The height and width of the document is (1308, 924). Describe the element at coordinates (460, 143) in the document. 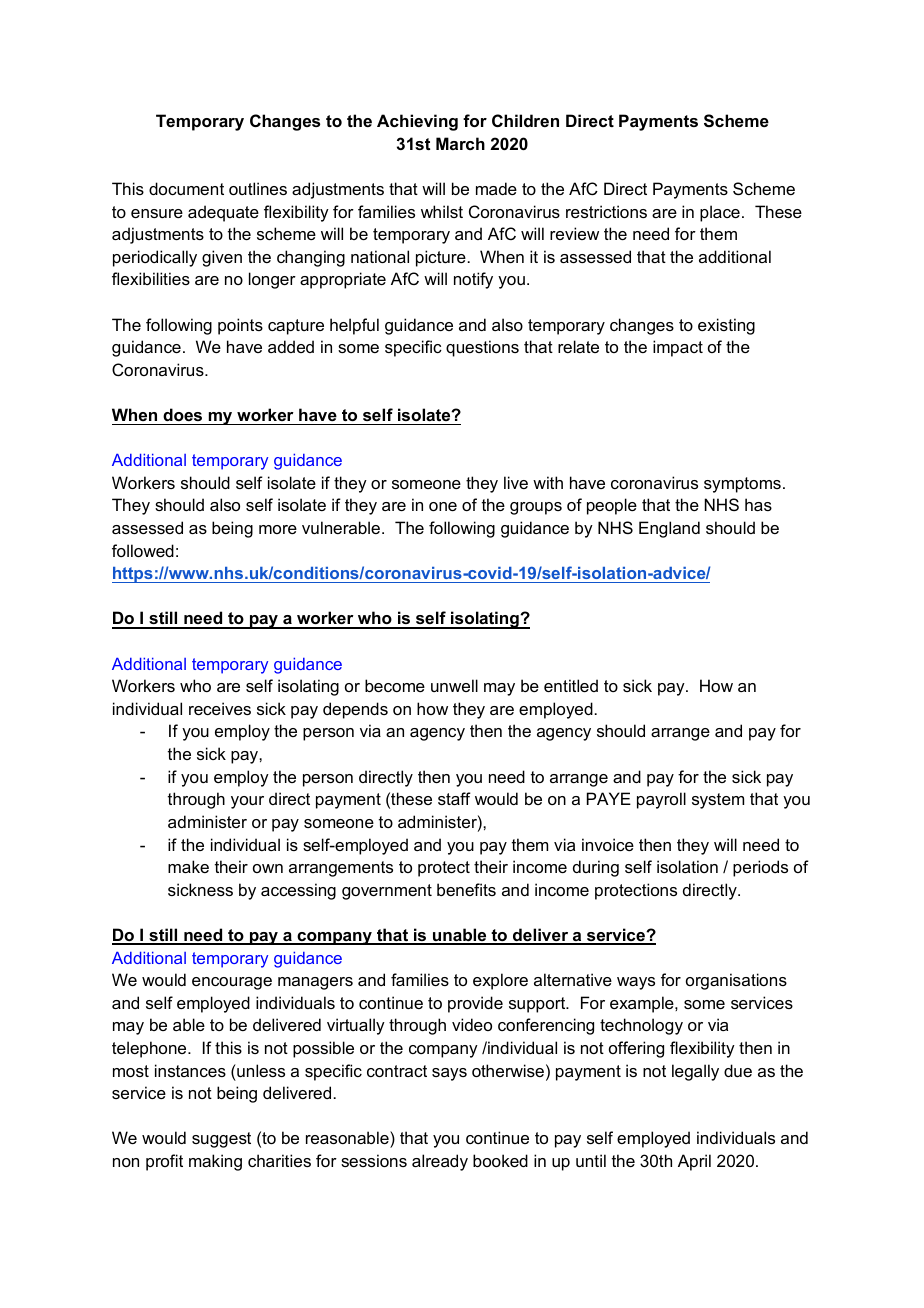

I see `March` at that location.
